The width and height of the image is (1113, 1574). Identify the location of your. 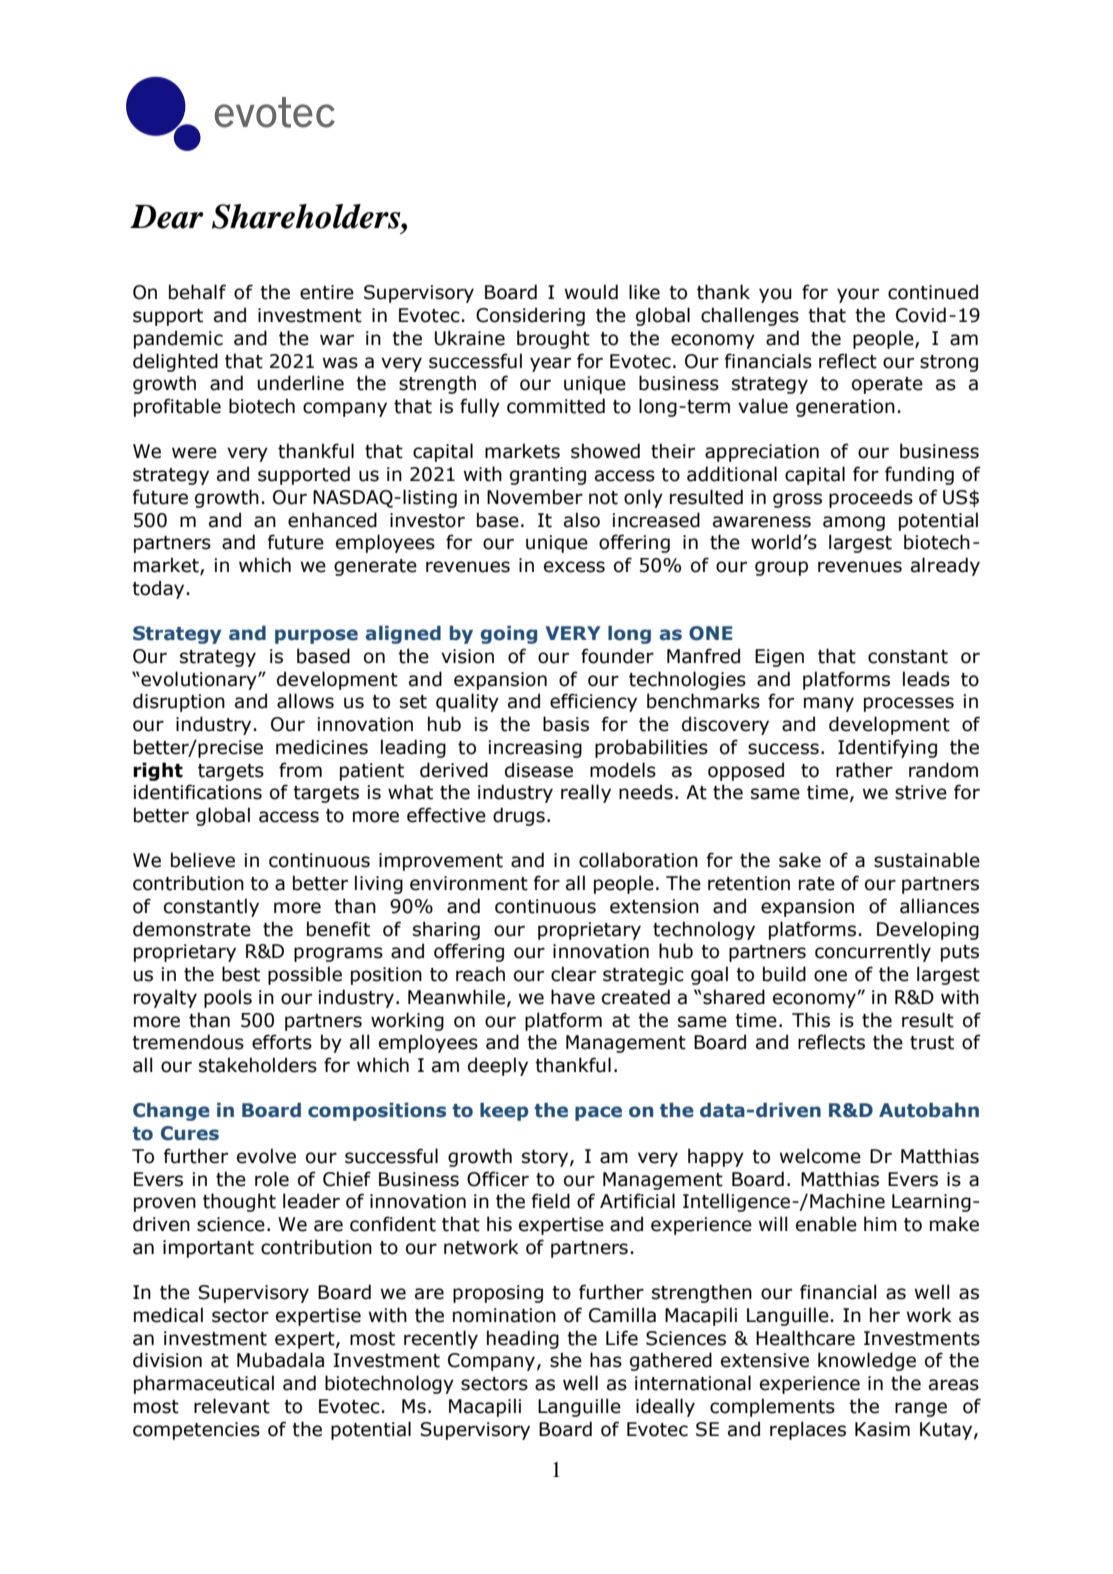
(858, 295).
